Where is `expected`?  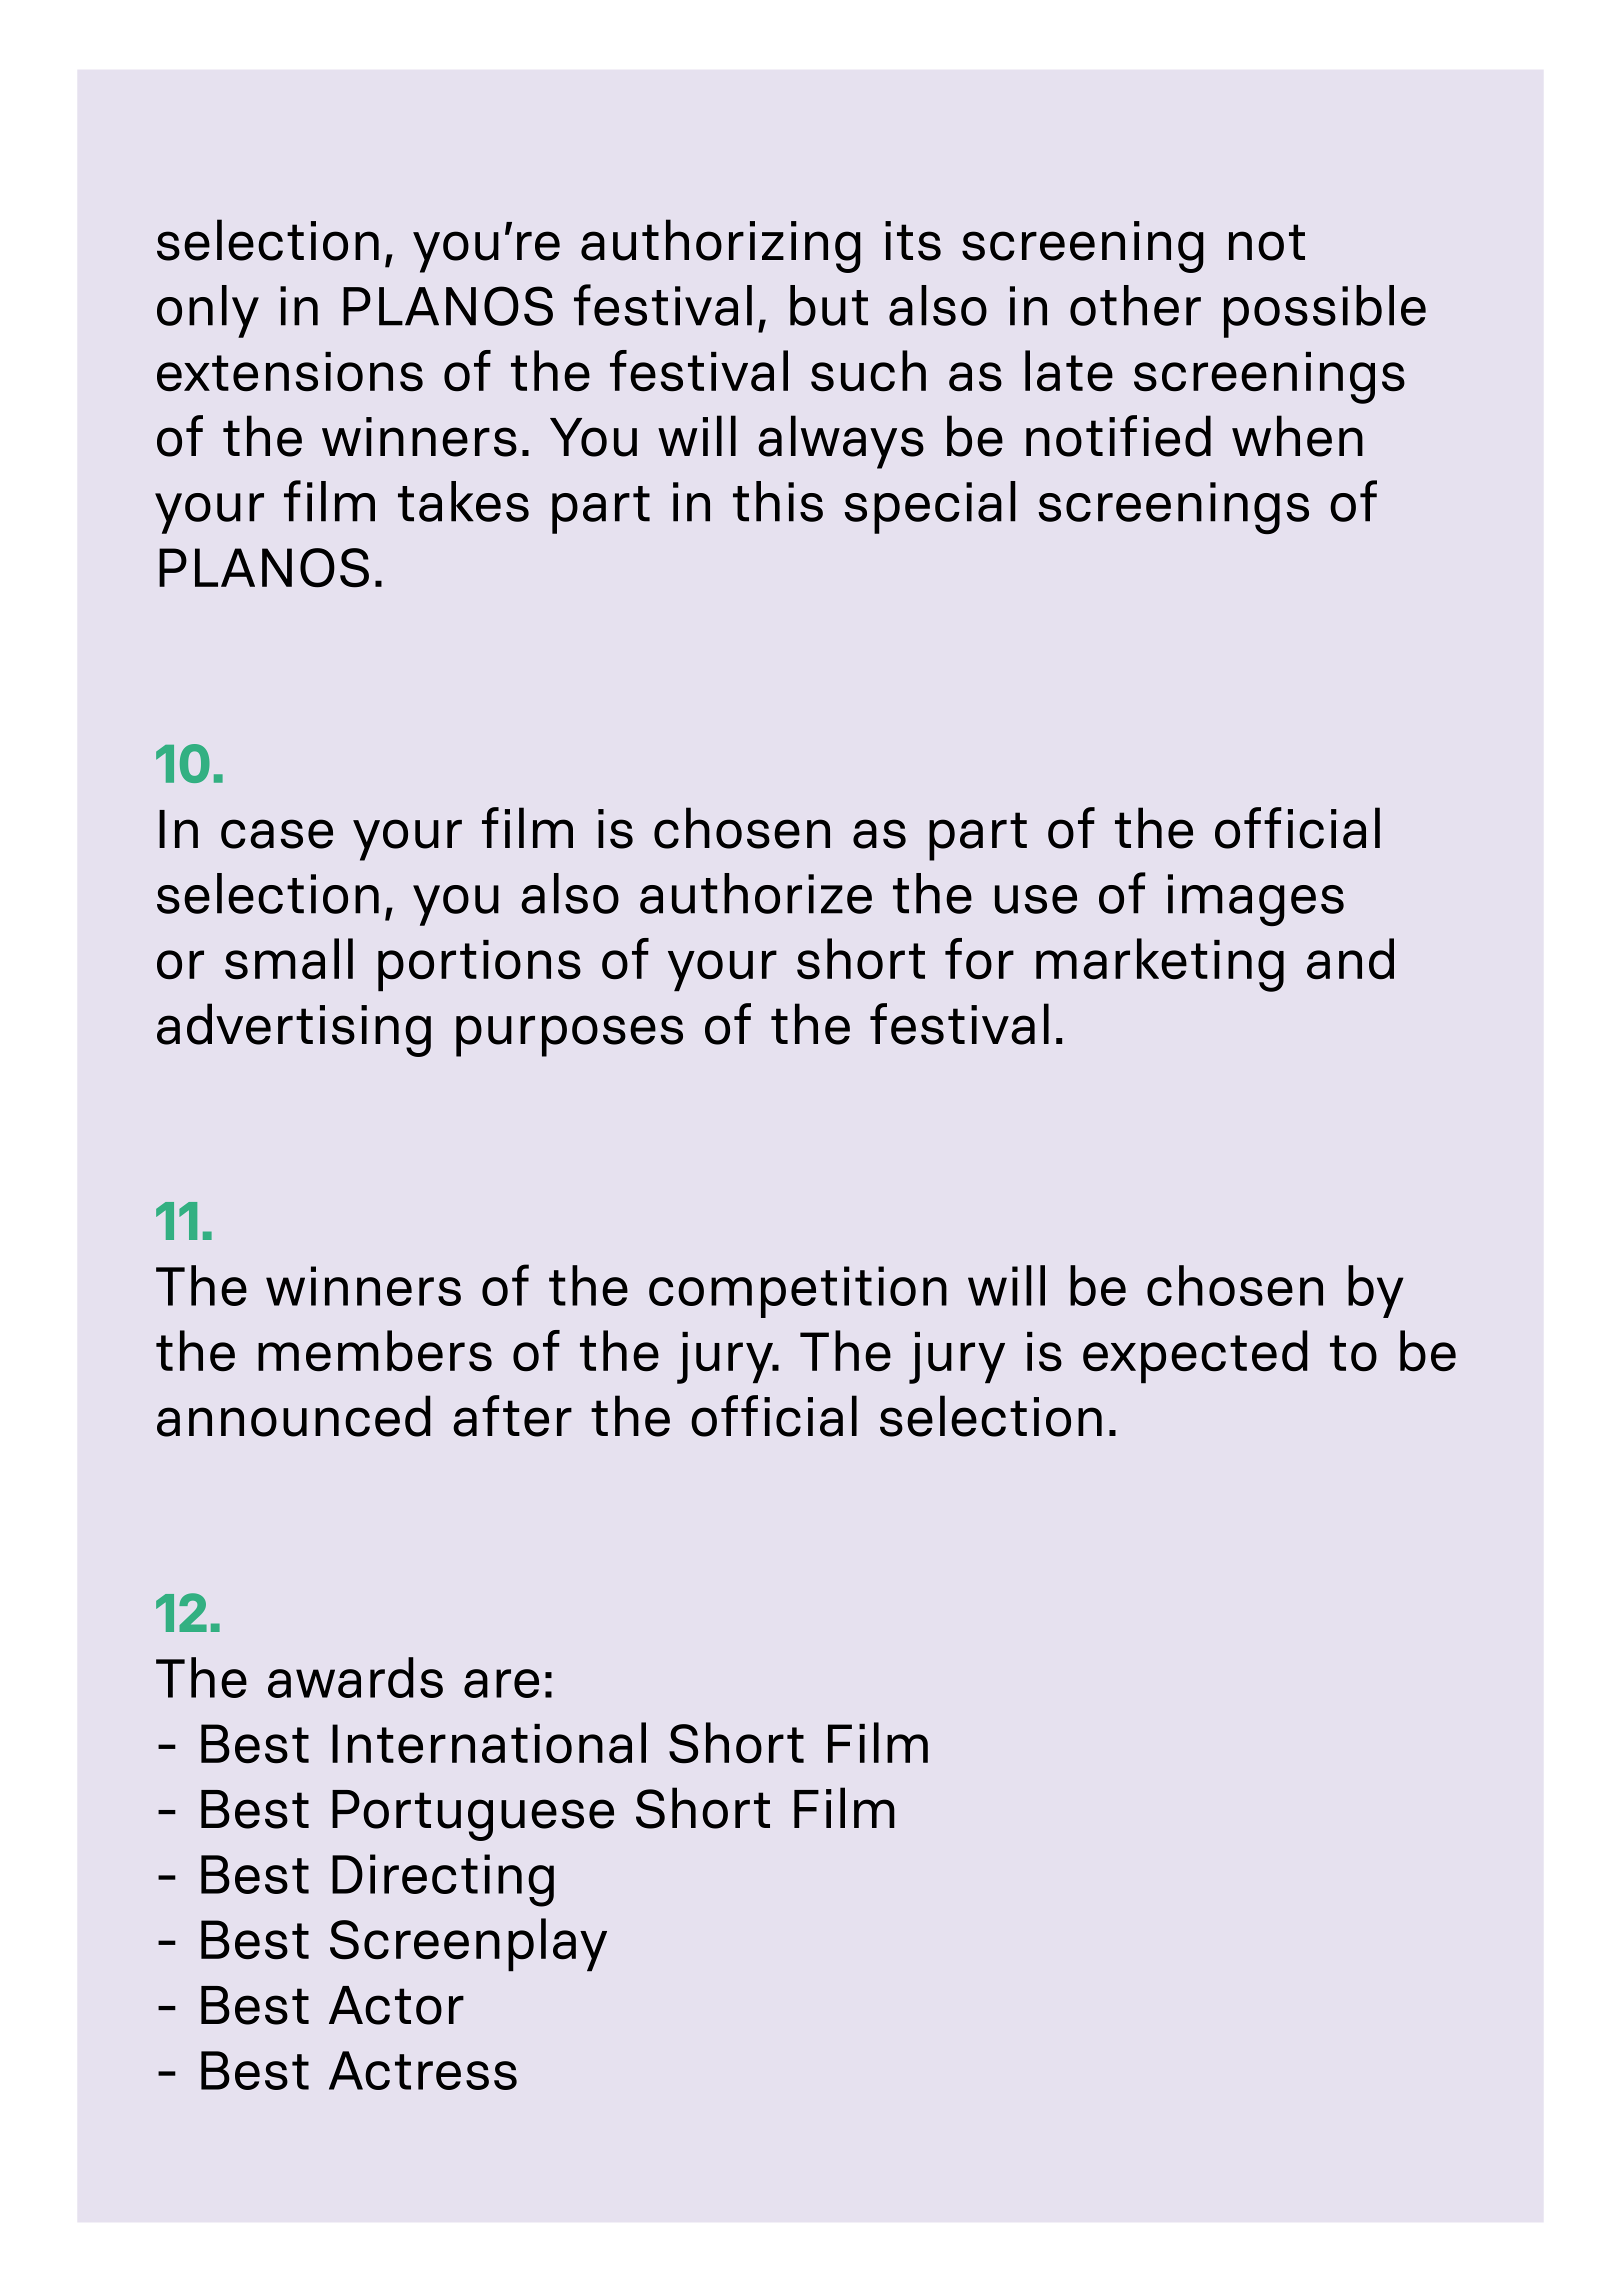
expected is located at coordinates (1195, 1357).
